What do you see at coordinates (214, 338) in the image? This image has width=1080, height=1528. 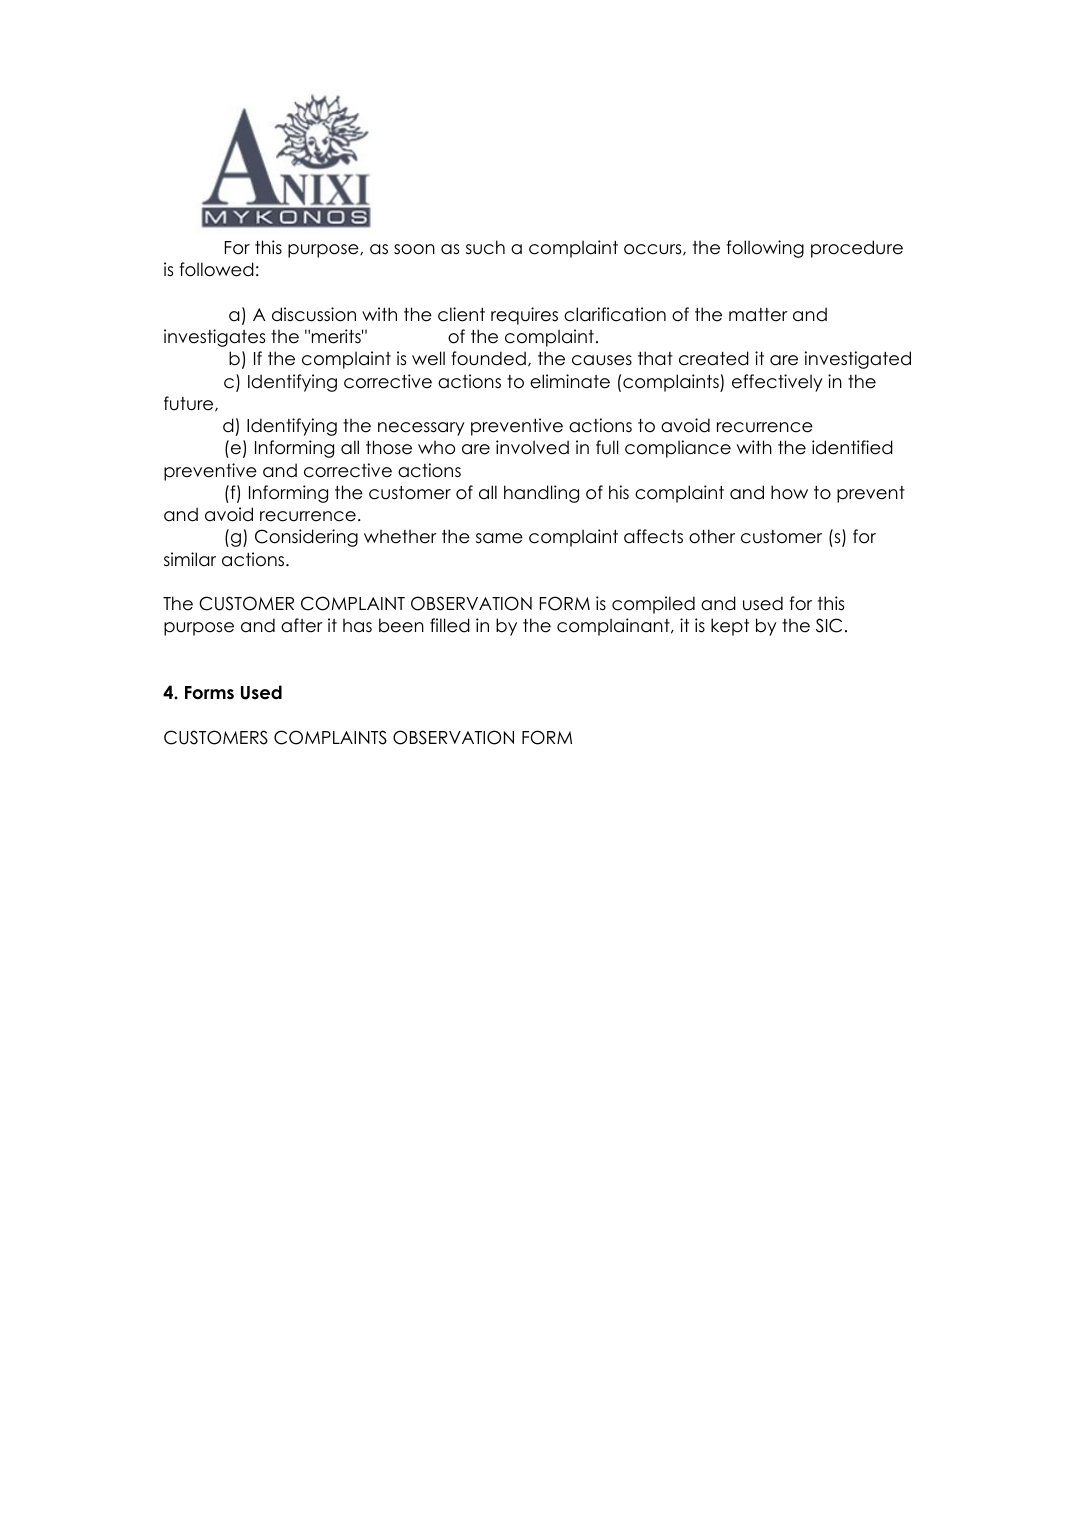 I see `investigates` at bounding box center [214, 338].
